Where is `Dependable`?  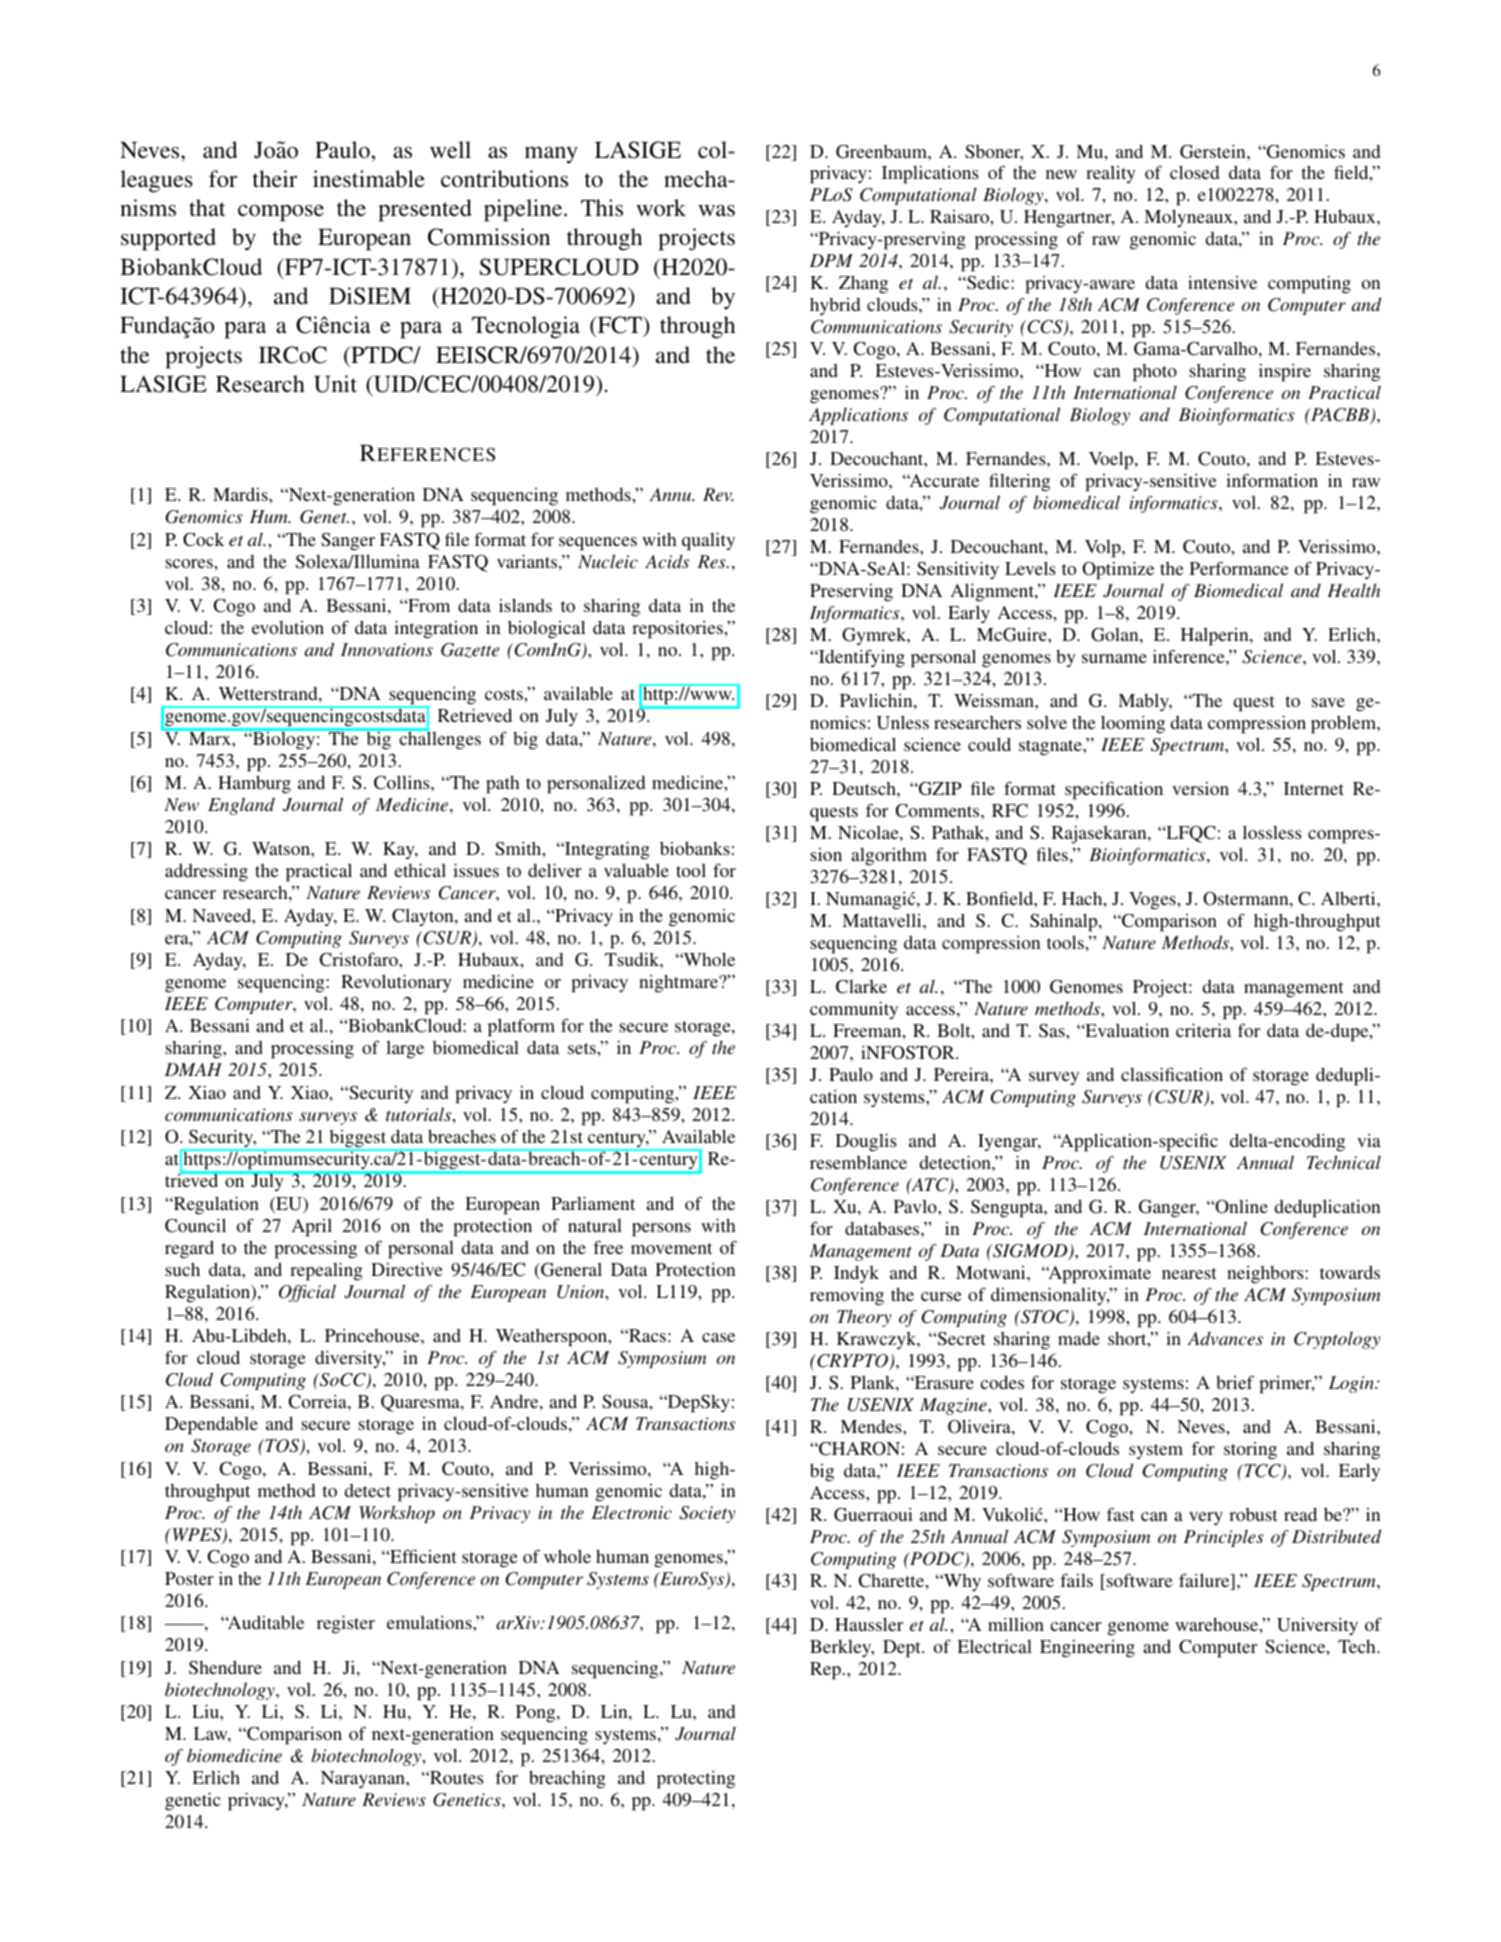
Dependable is located at coordinates (211, 1425).
